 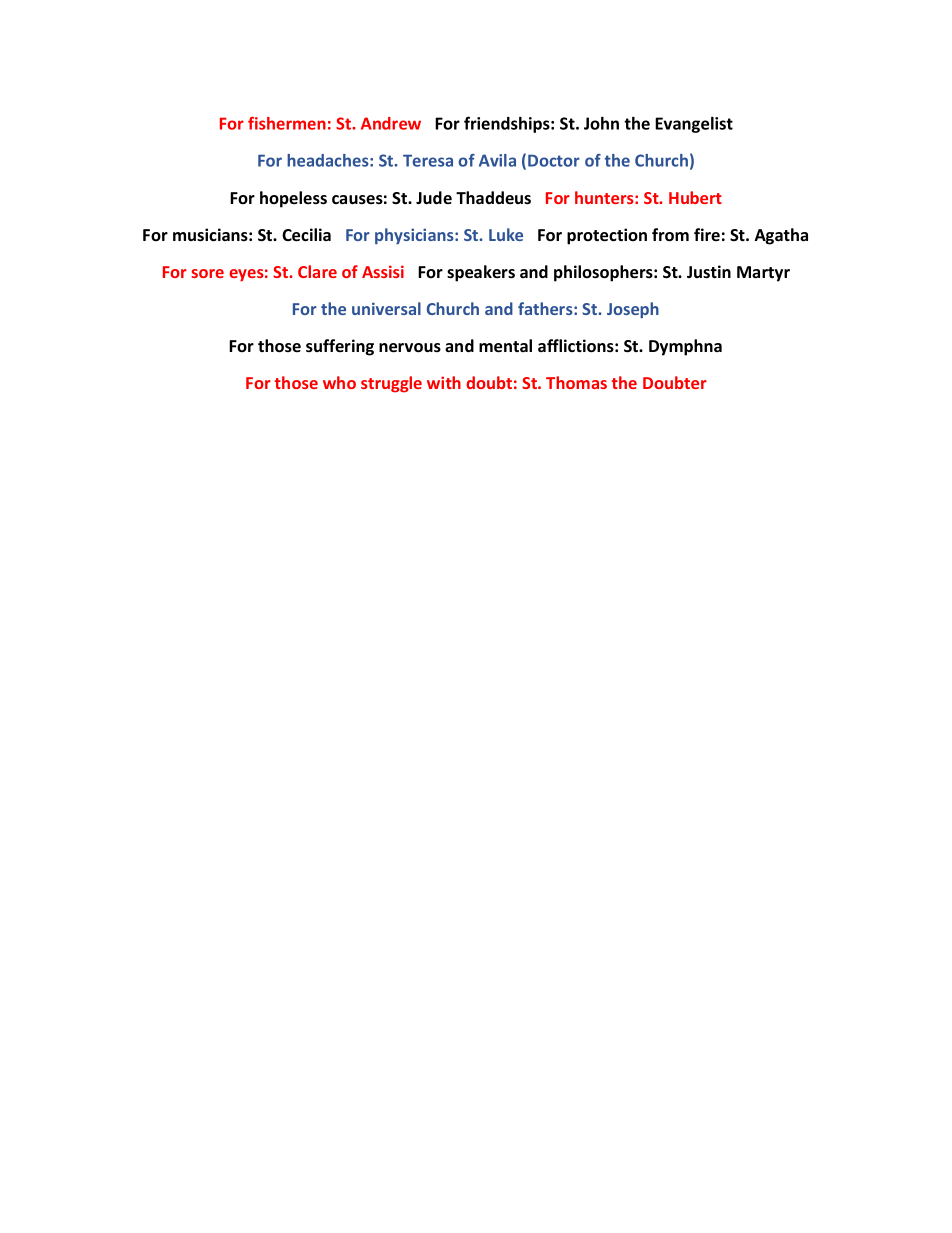 What do you see at coordinates (576, 382) in the screenshot?
I see `Thomas` at bounding box center [576, 382].
